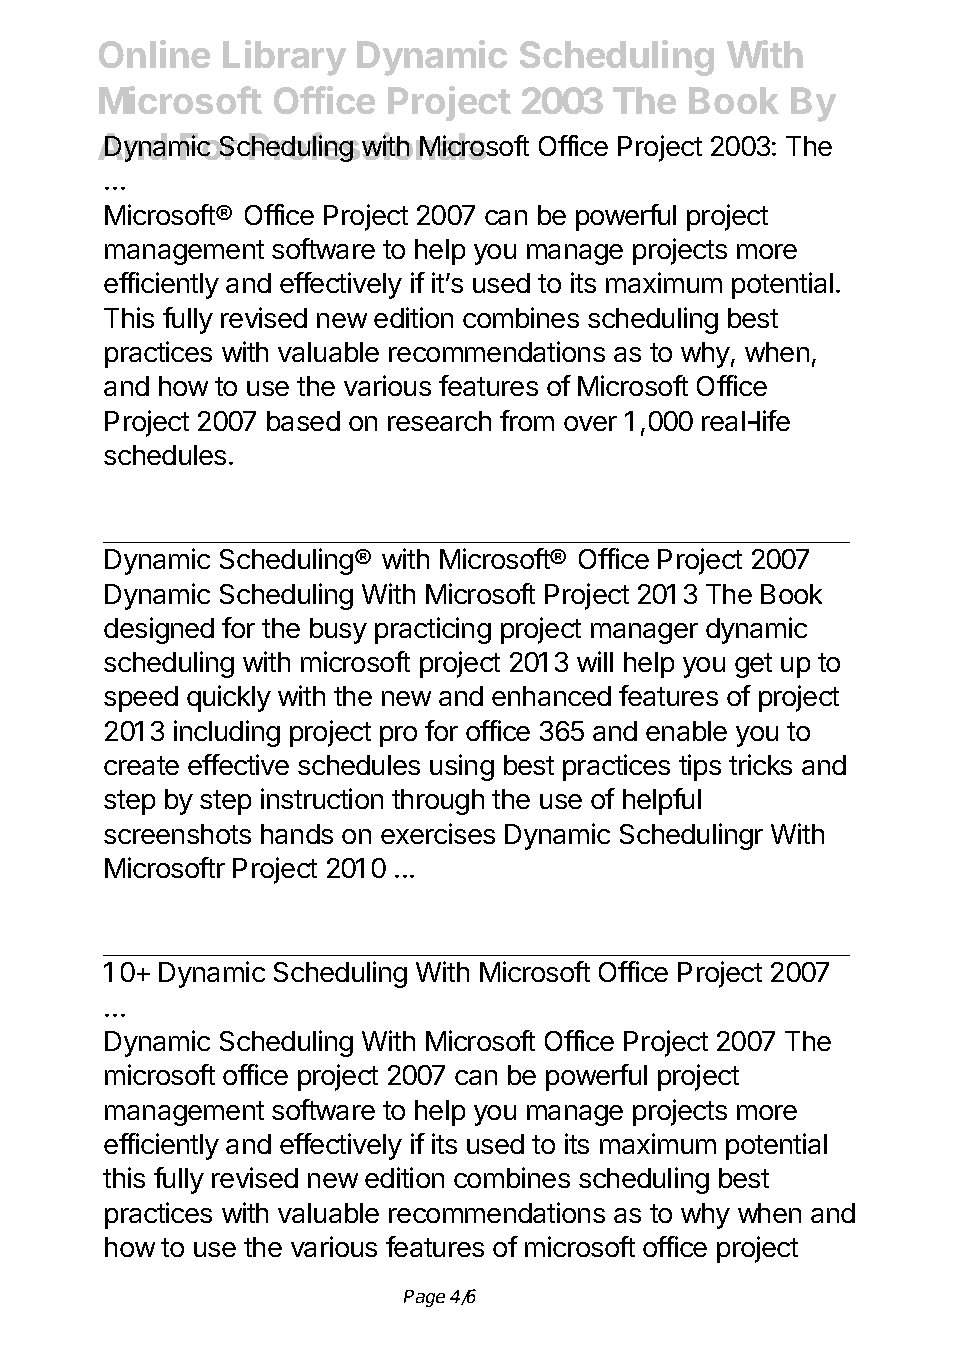 The image size is (960, 1362). Describe the element at coordinates (297, 834) in the screenshot. I see `hands` at that location.
